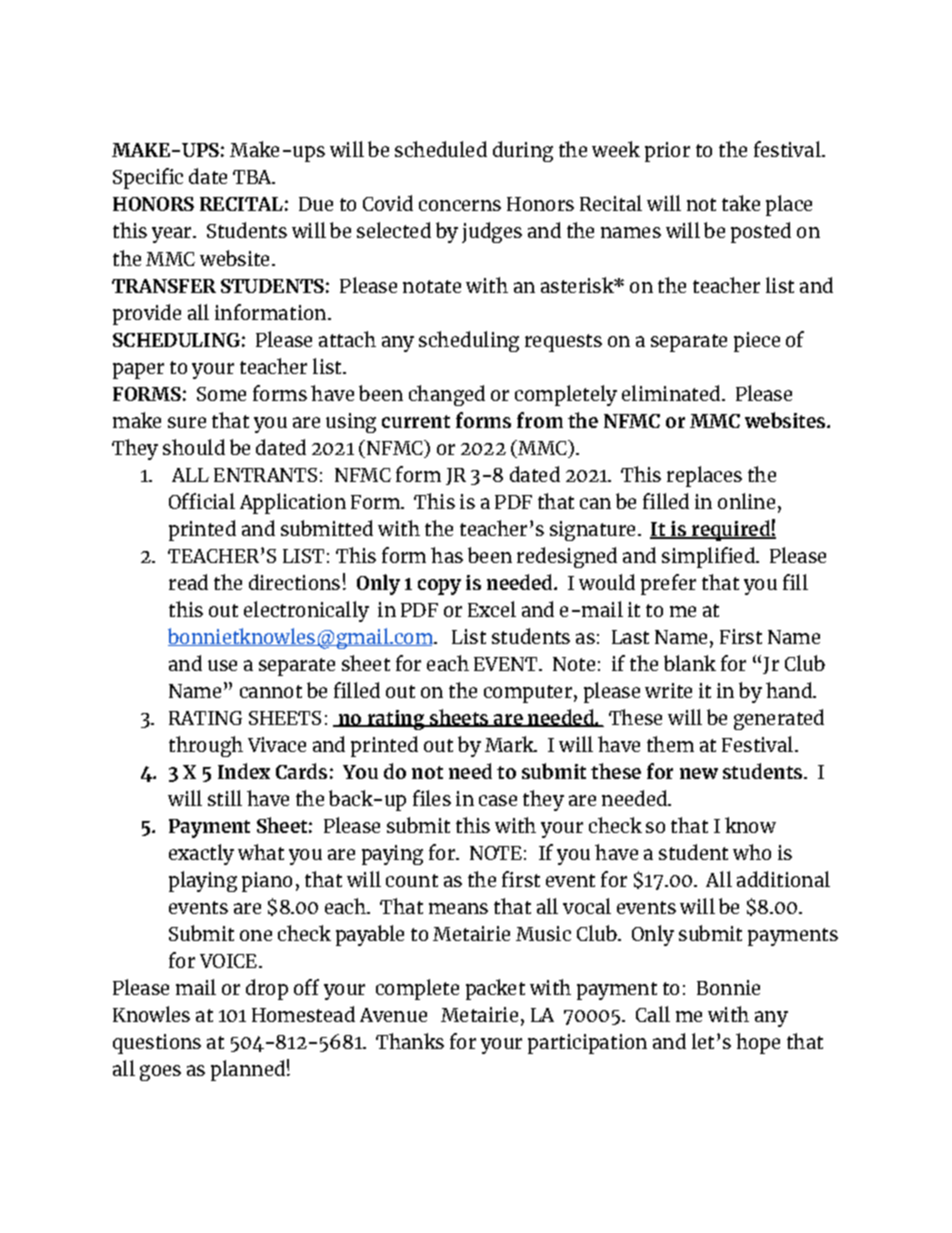 Image resolution: width=952 pixels, height=1233 pixels. Describe the element at coordinates (668, 584) in the screenshot. I see `prefer` at that location.
